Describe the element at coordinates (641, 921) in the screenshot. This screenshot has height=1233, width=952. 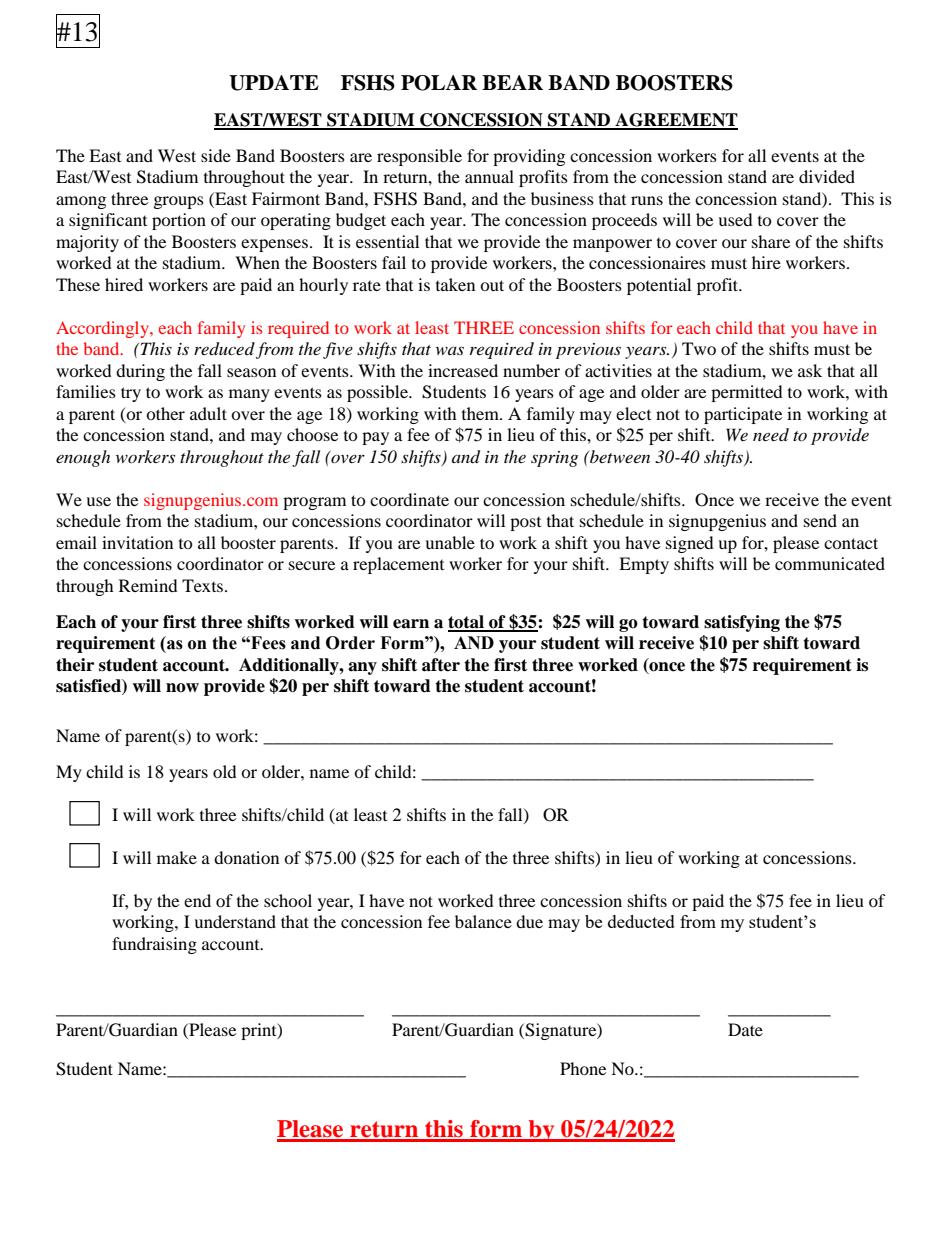
I see `deducted` at that location.
